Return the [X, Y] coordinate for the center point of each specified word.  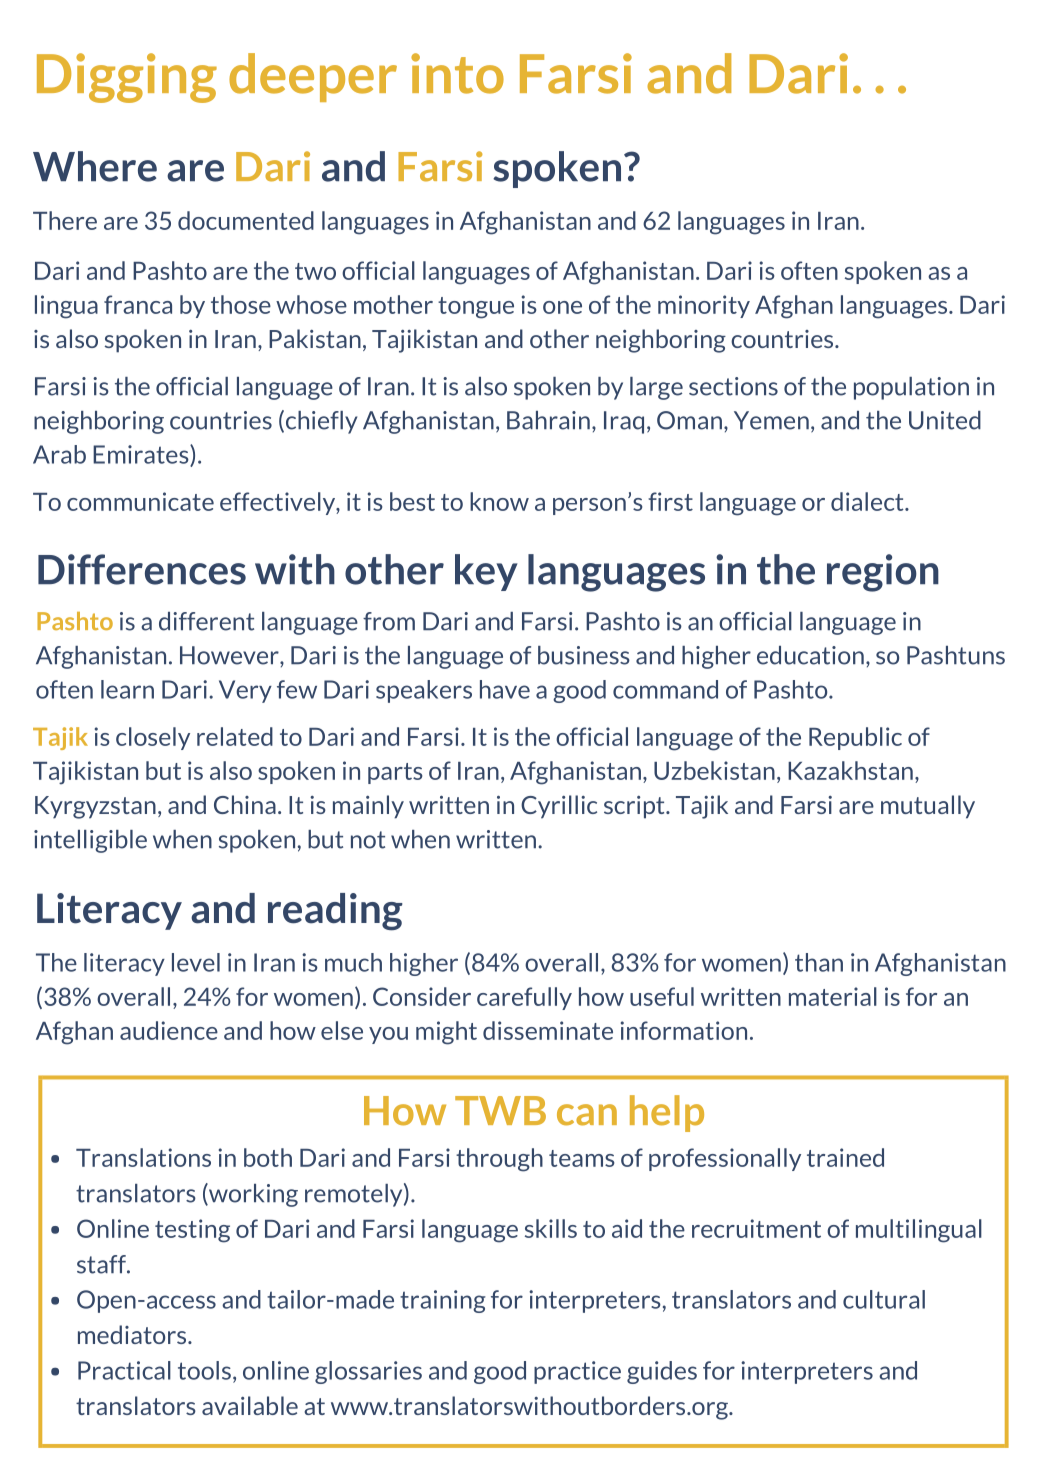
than [819, 962]
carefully [524, 998]
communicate [140, 501]
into [457, 73]
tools [204, 1370]
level [196, 962]
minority [704, 306]
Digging [127, 78]
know [499, 501]
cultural [884, 1299]
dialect [868, 501]
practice [577, 1372]
